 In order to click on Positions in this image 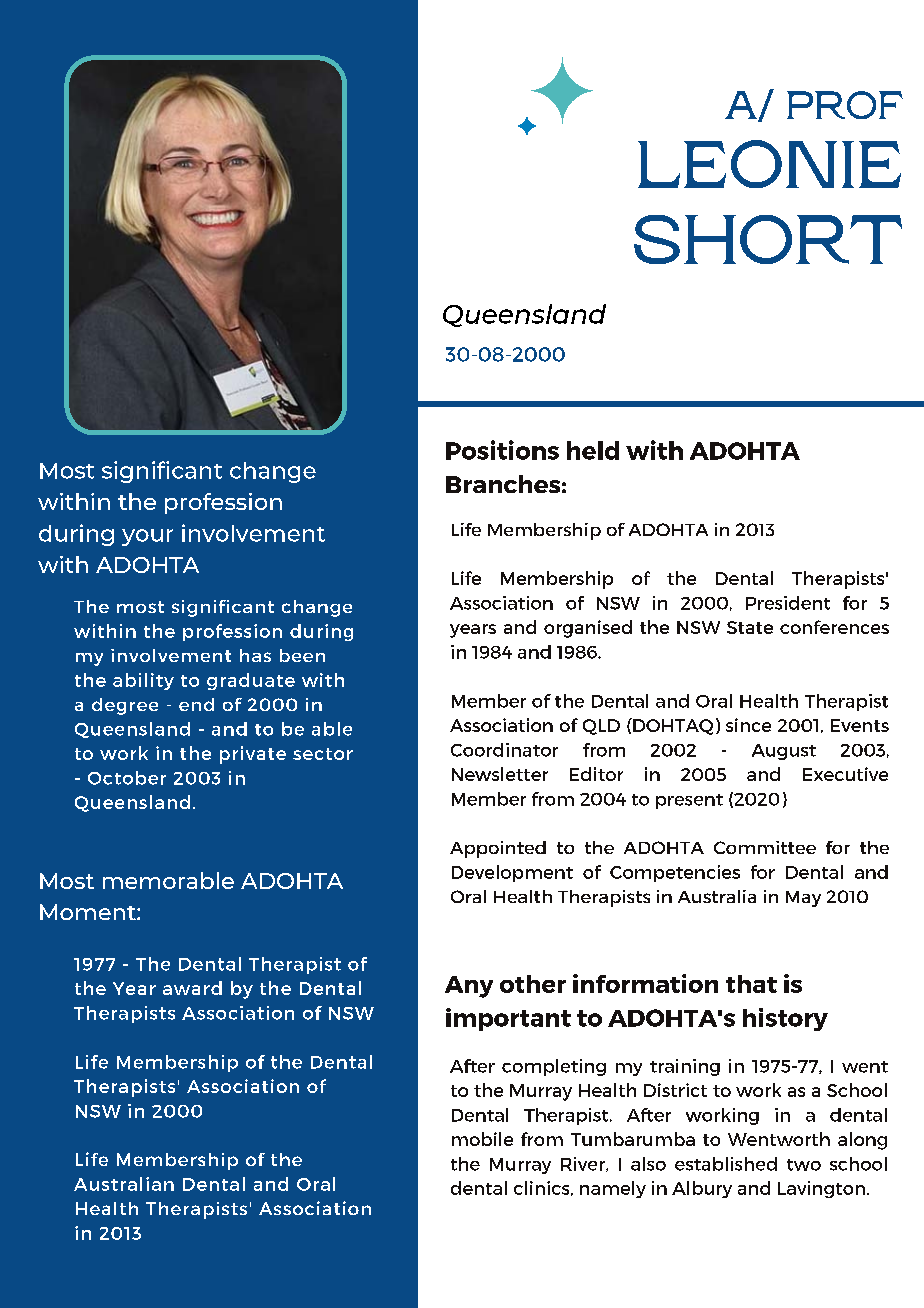, I will do `click(502, 450)`.
